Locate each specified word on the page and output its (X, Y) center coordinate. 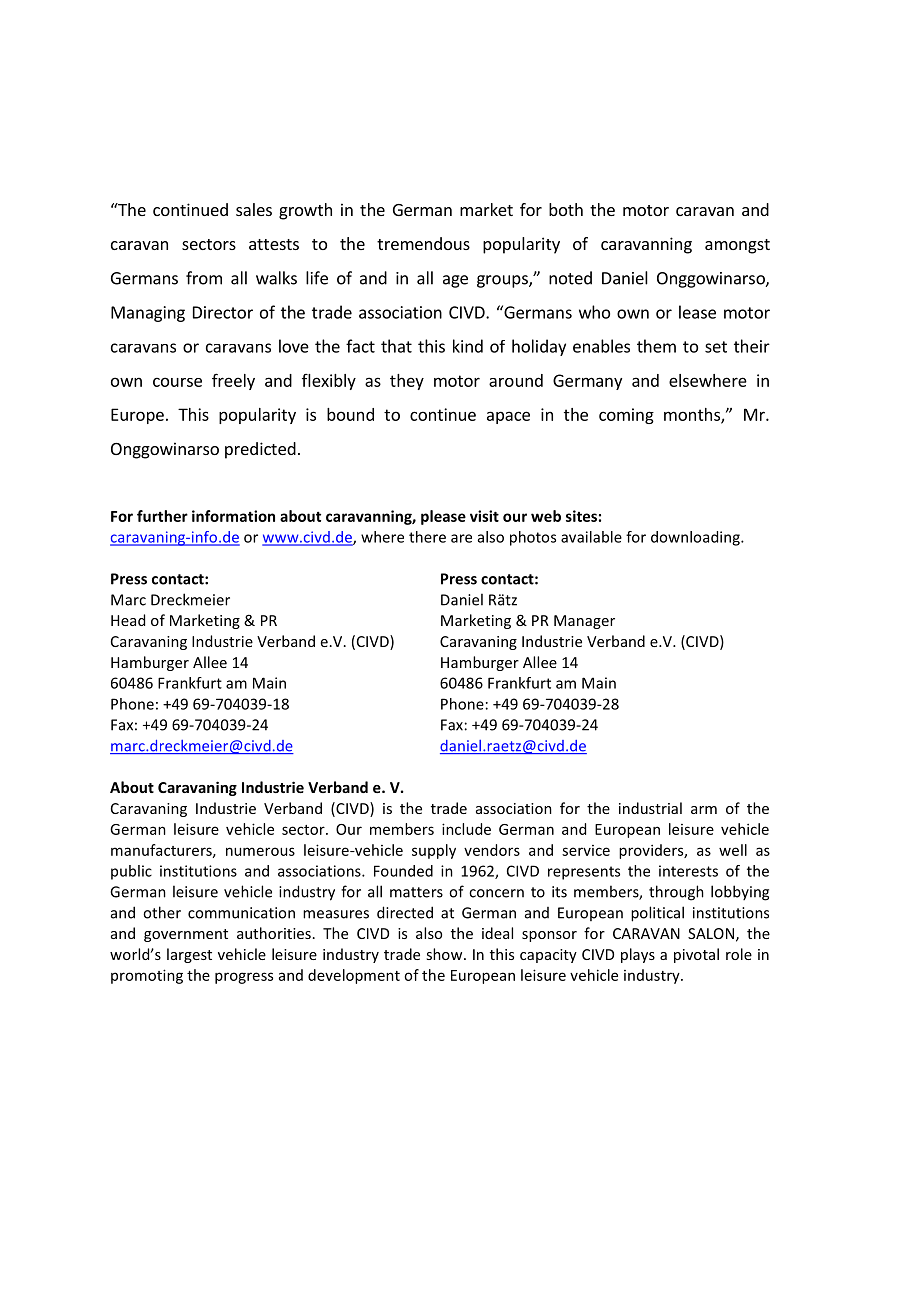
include (466, 829)
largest (189, 955)
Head (128, 620)
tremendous (423, 243)
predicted (260, 450)
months (693, 415)
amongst (737, 246)
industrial (650, 808)
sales (254, 209)
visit (484, 516)
